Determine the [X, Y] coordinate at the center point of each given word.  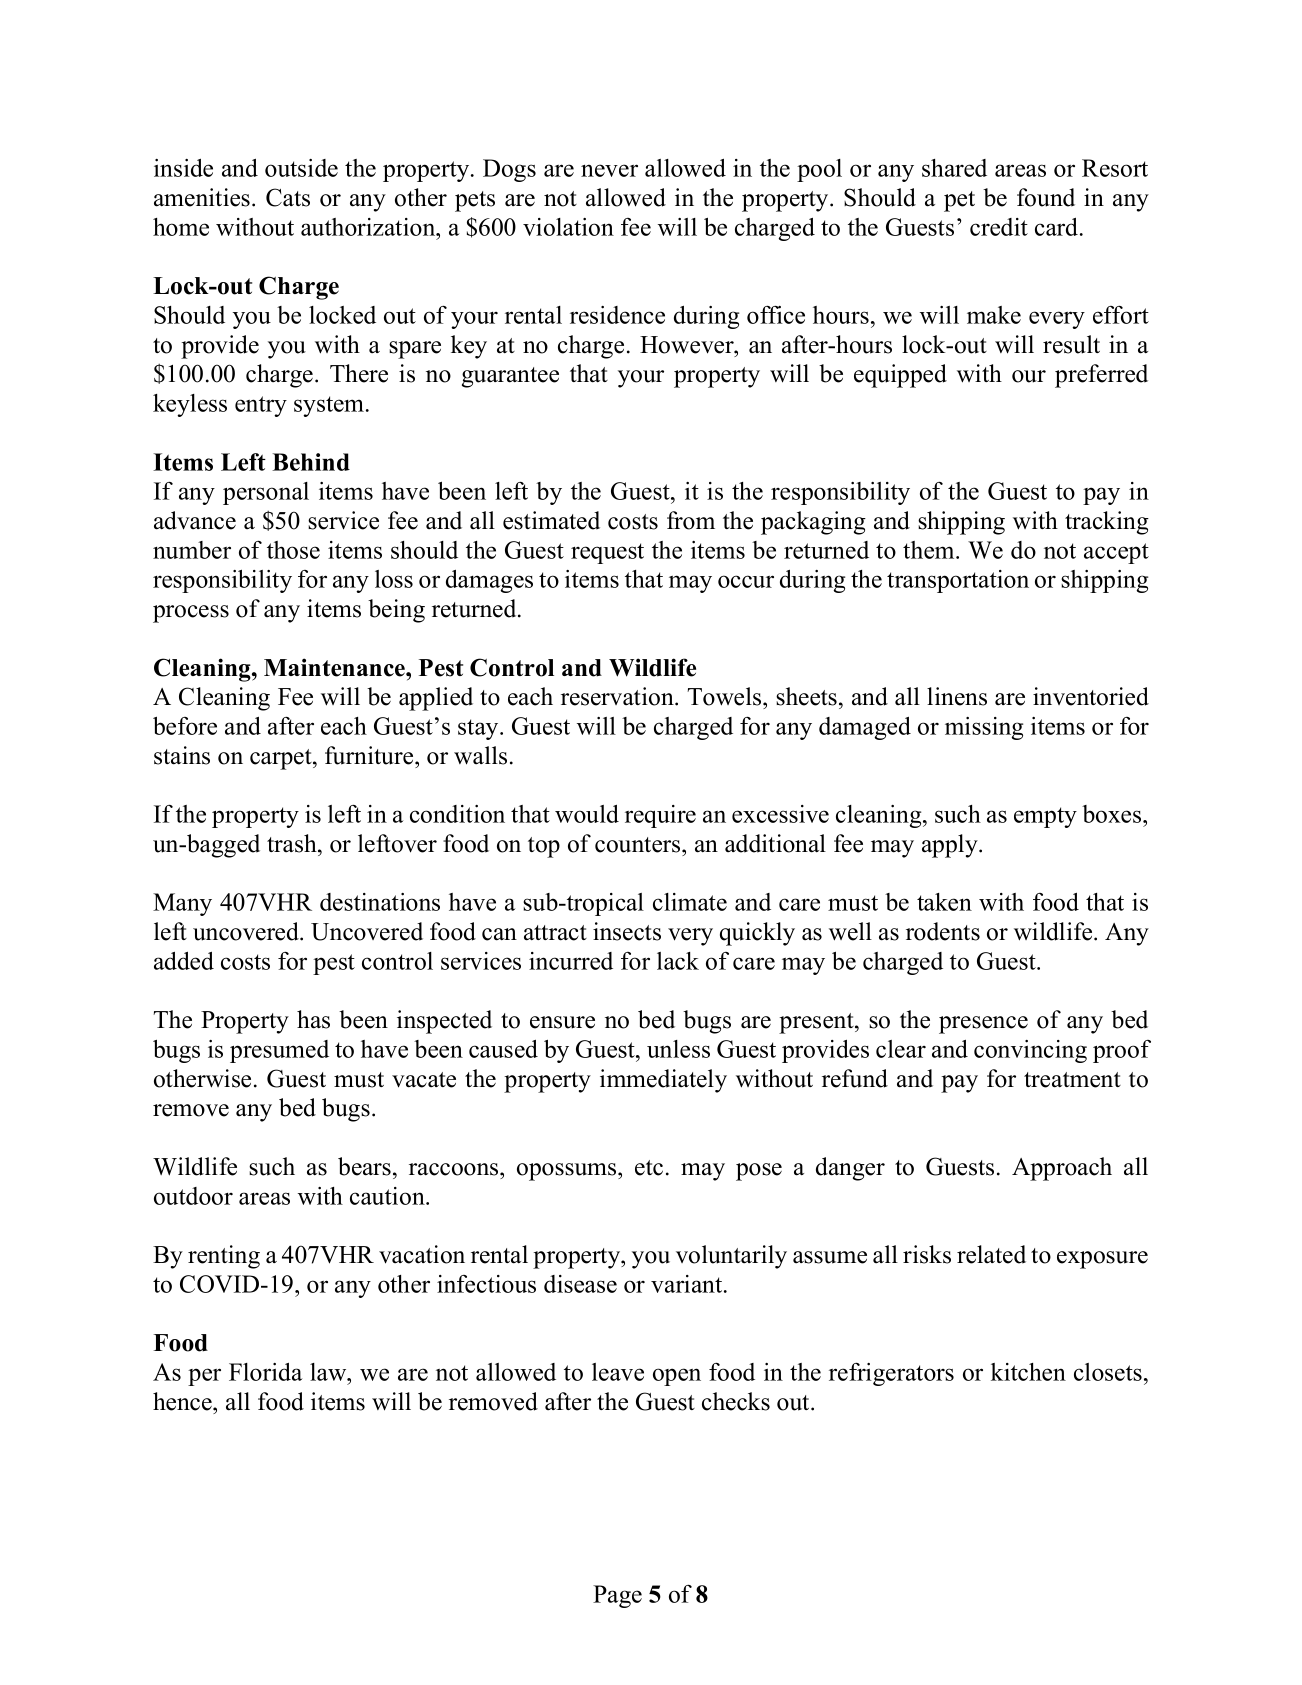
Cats [288, 197]
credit [999, 227]
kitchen [1028, 1372]
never [609, 170]
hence [183, 1401]
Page [617, 1596]
